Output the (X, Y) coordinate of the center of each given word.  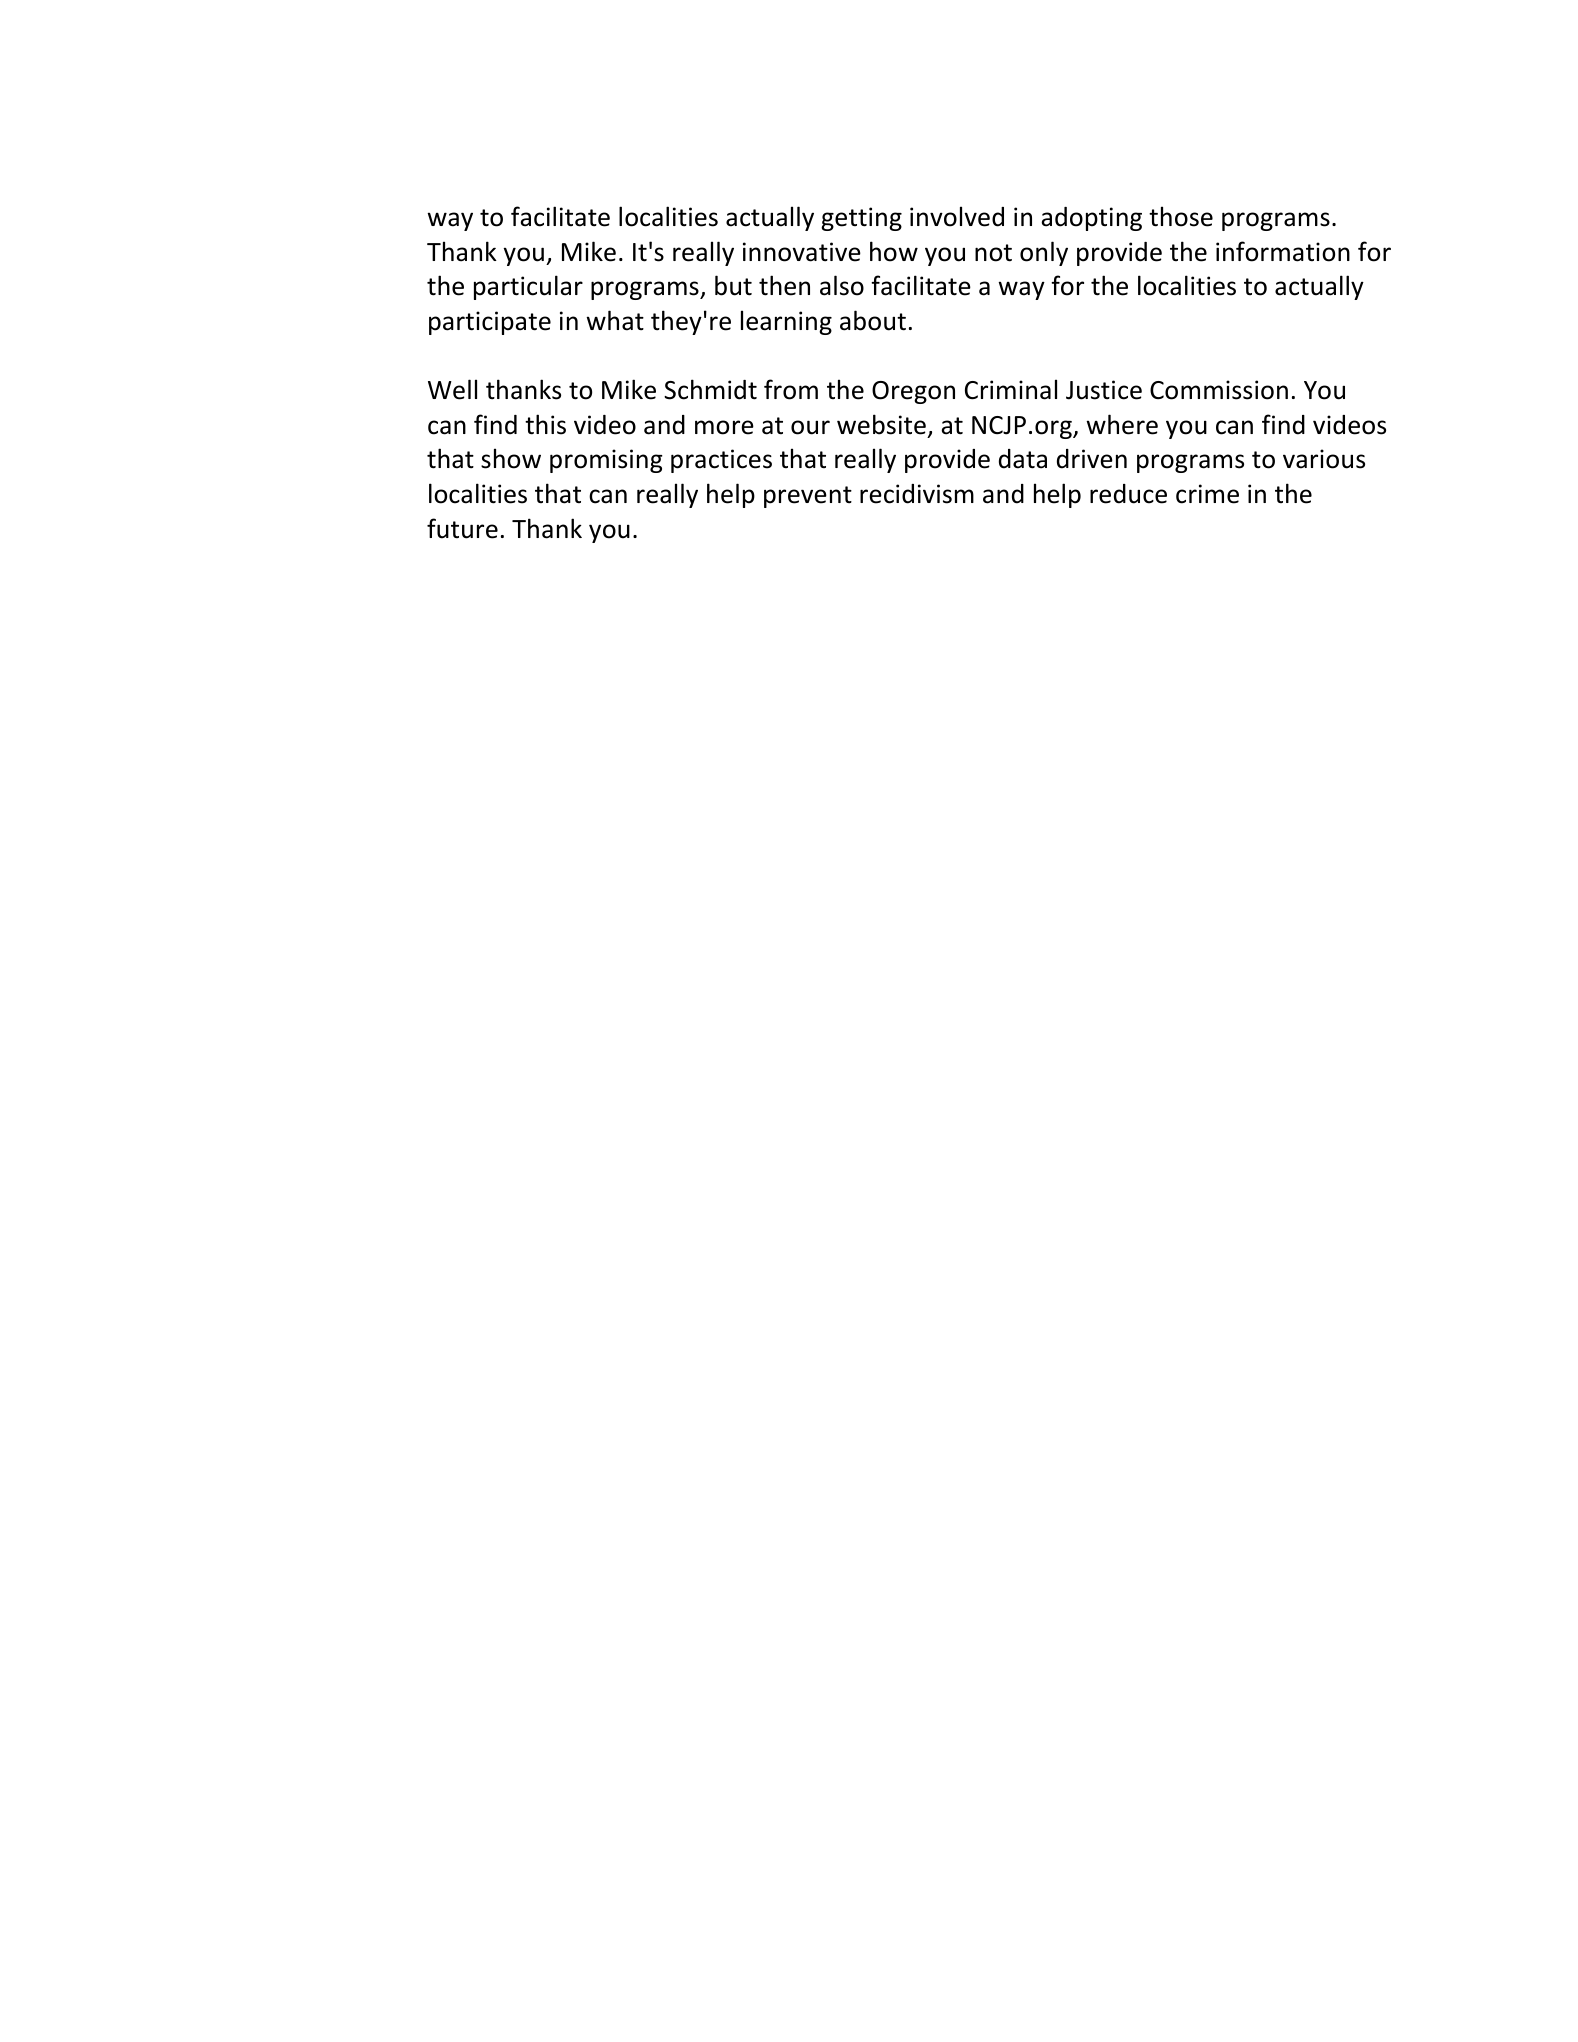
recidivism (917, 494)
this (545, 424)
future (462, 528)
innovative (802, 252)
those (1181, 216)
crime (1207, 494)
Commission (1219, 390)
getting (861, 219)
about (873, 320)
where (1122, 424)
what (615, 320)
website (881, 424)
